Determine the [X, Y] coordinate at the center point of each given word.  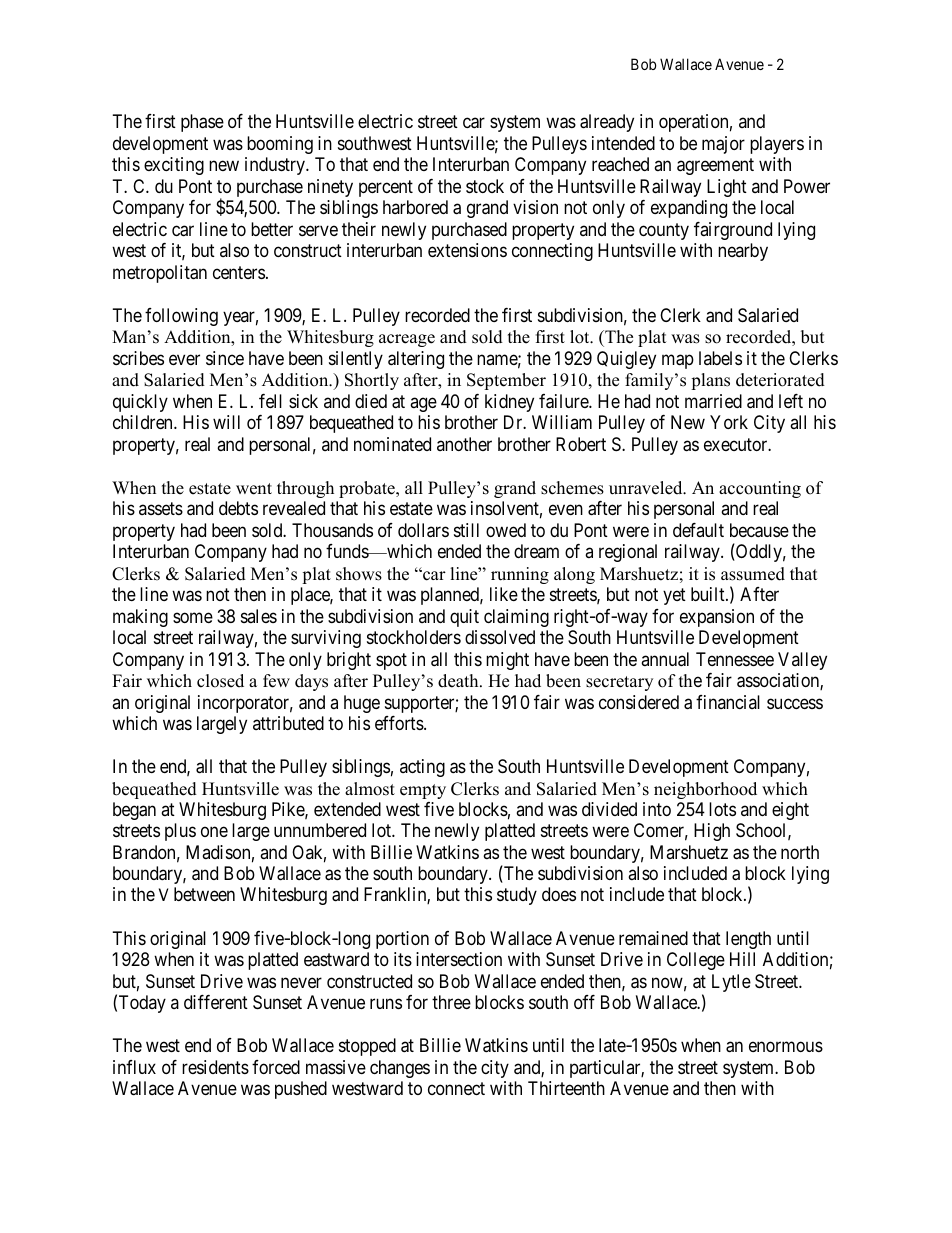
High [712, 832]
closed [220, 681]
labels [720, 358]
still [466, 530]
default [698, 530]
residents [215, 1067]
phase [202, 123]
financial [728, 702]
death [459, 681]
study [517, 896]
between [204, 894]
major [723, 145]
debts [238, 508]
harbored [415, 207]
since [225, 358]
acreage [407, 340]
